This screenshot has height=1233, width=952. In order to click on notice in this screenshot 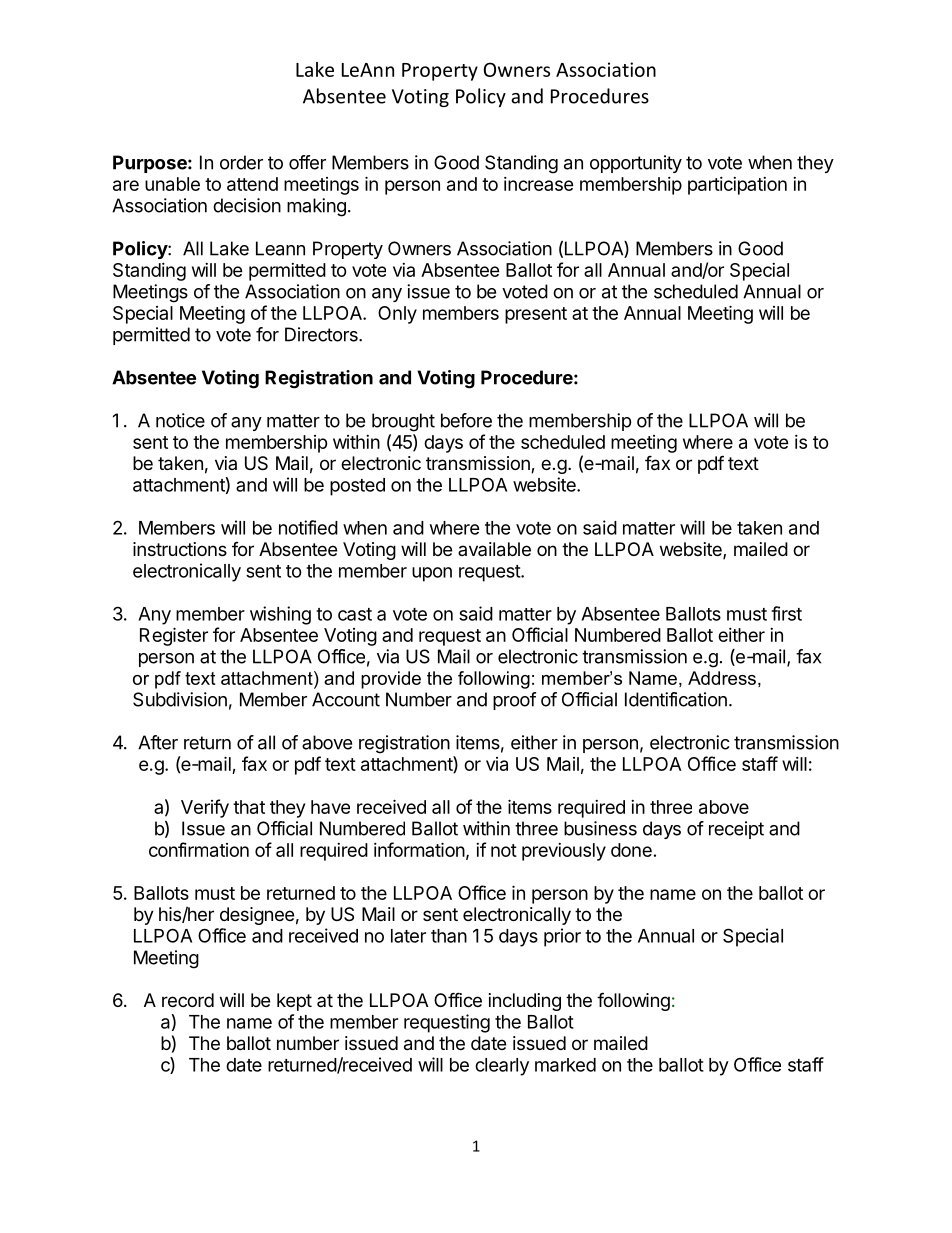, I will do `click(180, 420)`.
